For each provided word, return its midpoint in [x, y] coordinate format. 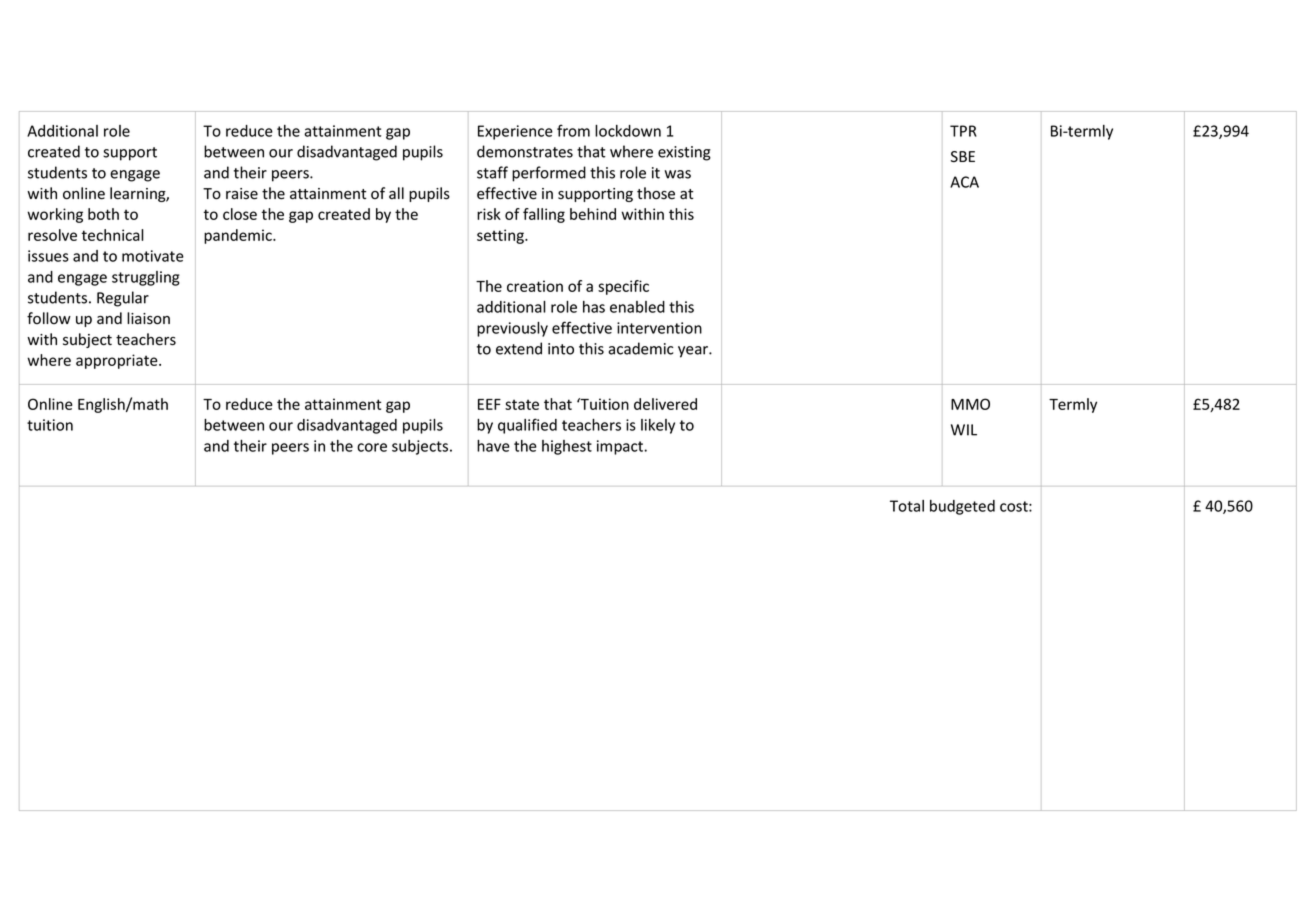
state [522, 404]
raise [242, 194]
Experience [515, 132]
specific [623, 287]
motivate [153, 256]
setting [501, 236]
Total [907, 506]
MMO [970, 404]
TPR [963, 131]
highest [567, 447]
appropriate [118, 361]
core [372, 447]
